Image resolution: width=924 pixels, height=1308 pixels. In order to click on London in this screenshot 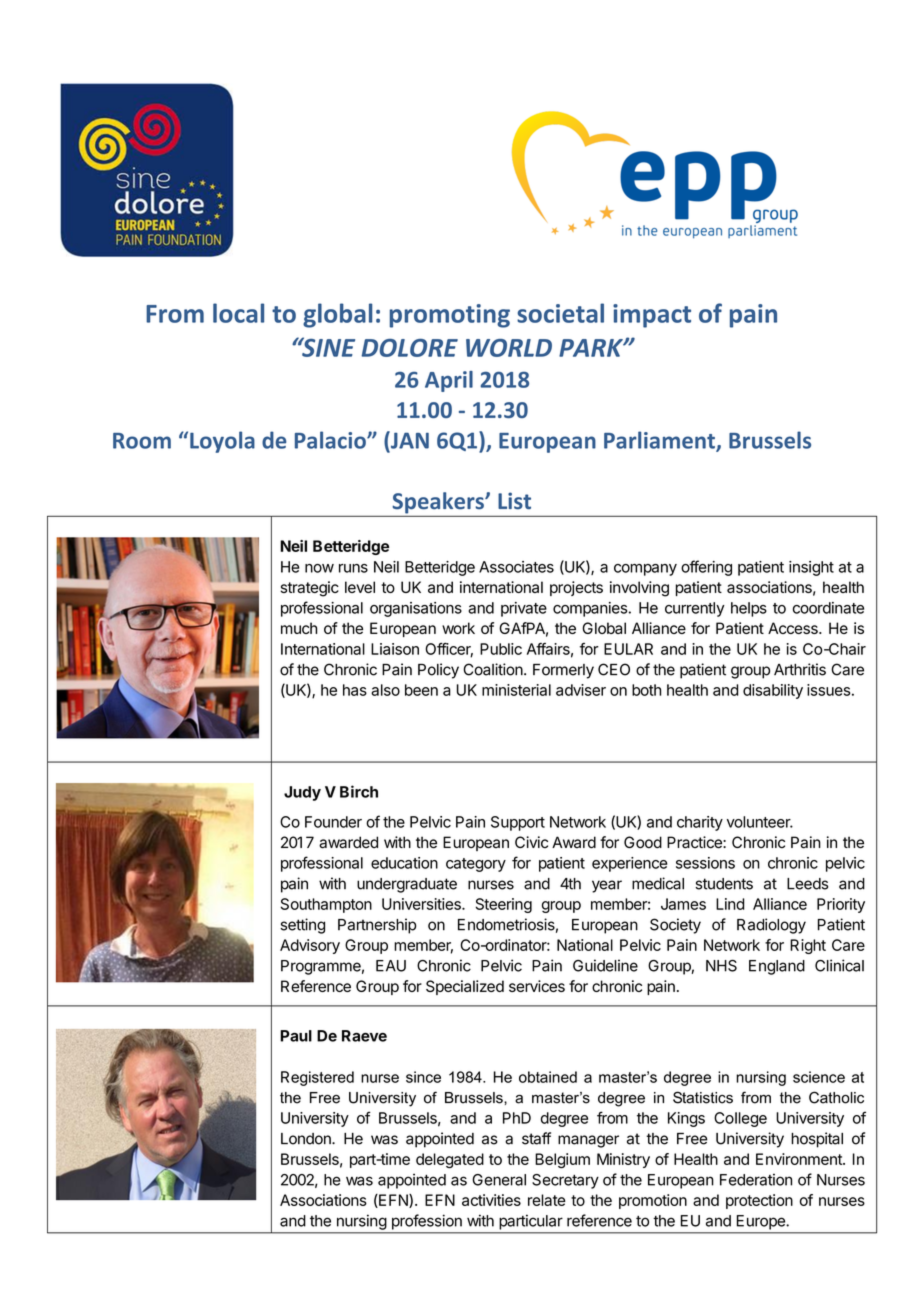, I will do `click(307, 1139)`.
